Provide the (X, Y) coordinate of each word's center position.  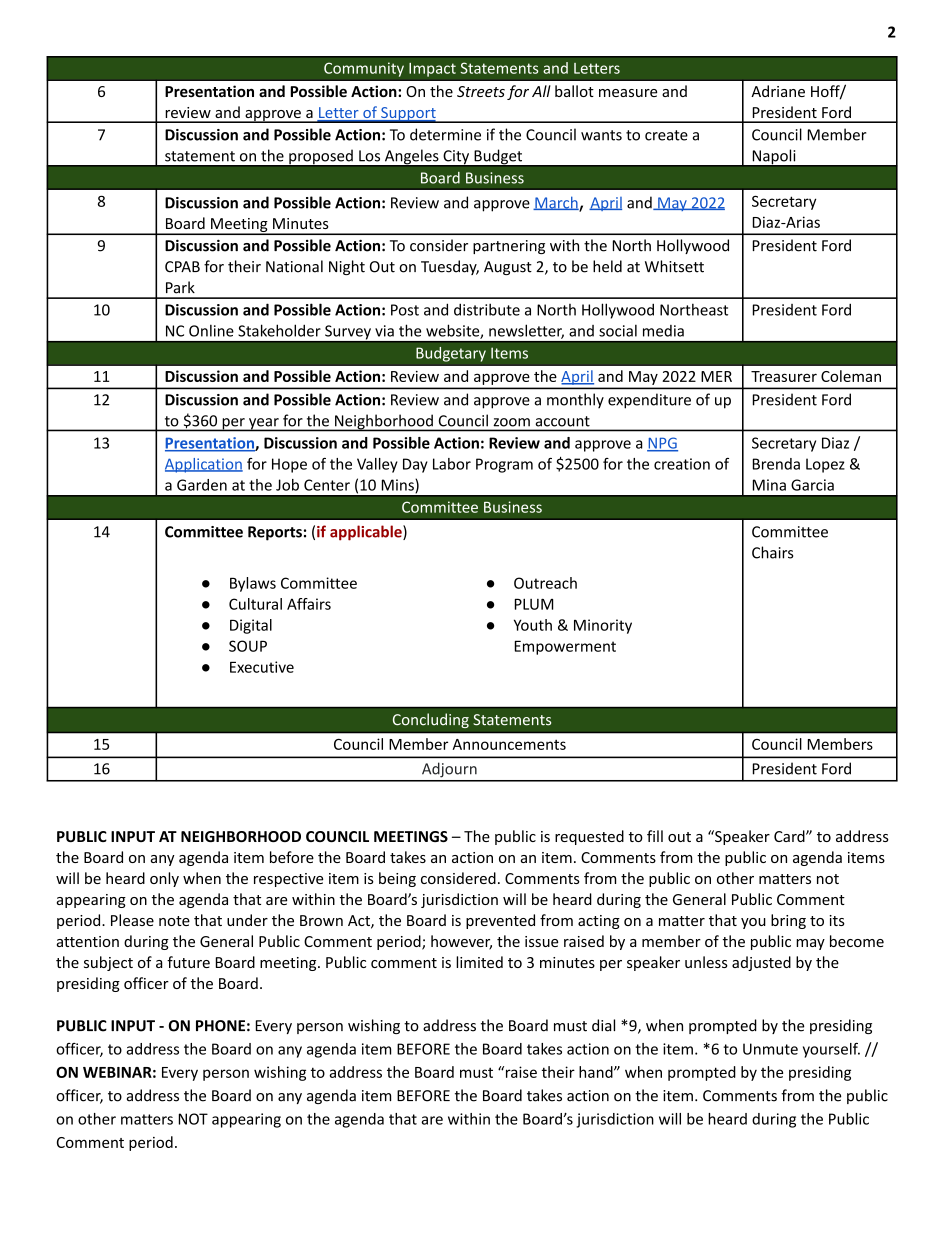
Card (790, 836)
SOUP (248, 646)
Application (204, 465)
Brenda (776, 464)
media (663, 331)
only (164, 879)
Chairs (772, 552)
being (397, 879)
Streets (481, 91)
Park (180, 287)
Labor (452, 464)
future (188, 962)
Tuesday (450, 267)
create (666, 135)
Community (364, 69)
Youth (533, 625)
